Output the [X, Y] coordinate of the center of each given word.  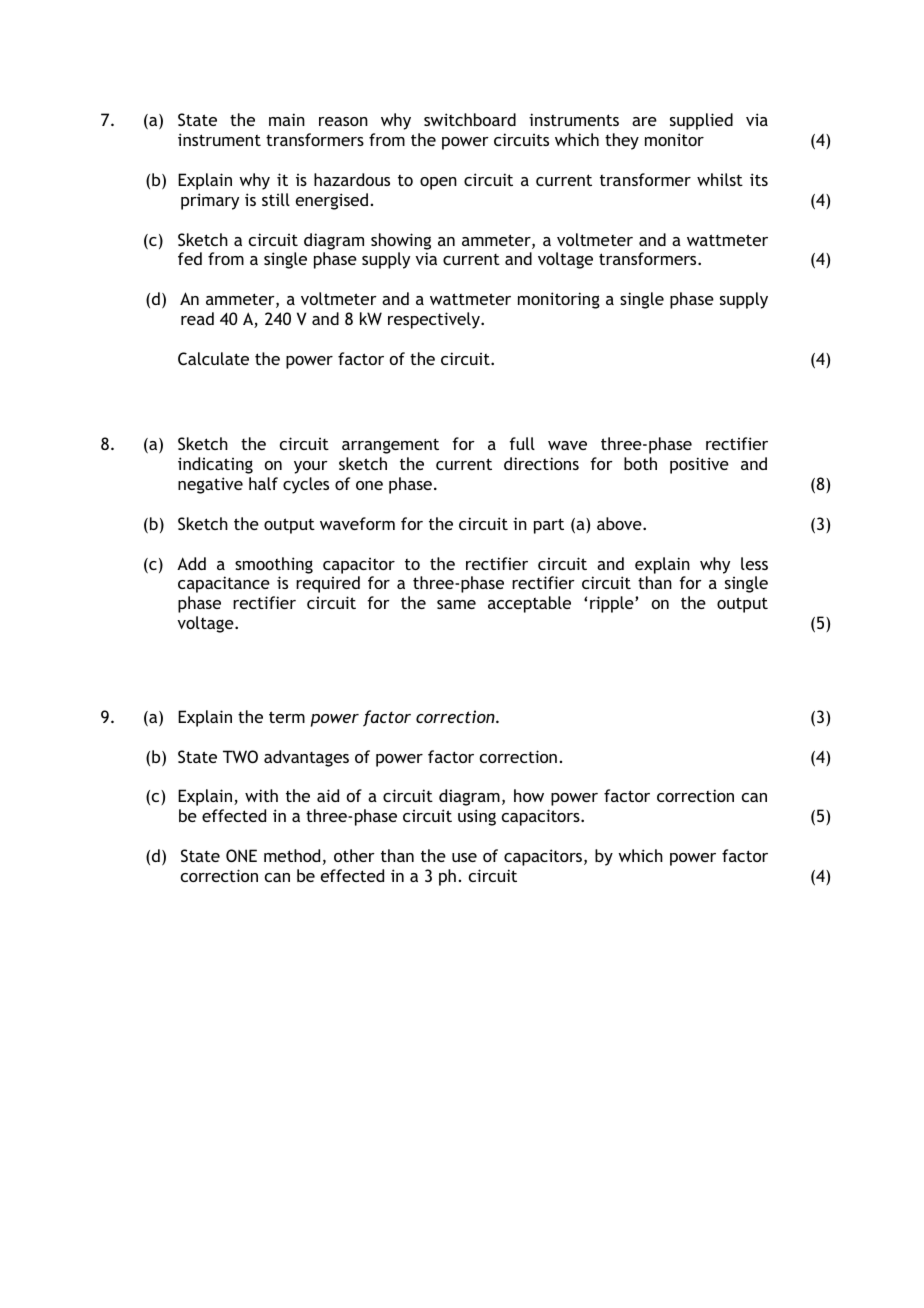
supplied [701, 121]
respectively [435, 320]
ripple [613, 604]
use [464, 857]
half [263, 483]
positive [699, 465]
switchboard [470, 119]
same [456, 604]
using [477, 817]
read [197, 318]
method [292, 855]
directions [541, 463]
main [287, 119]
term [287, 717]
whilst [720, 179]
